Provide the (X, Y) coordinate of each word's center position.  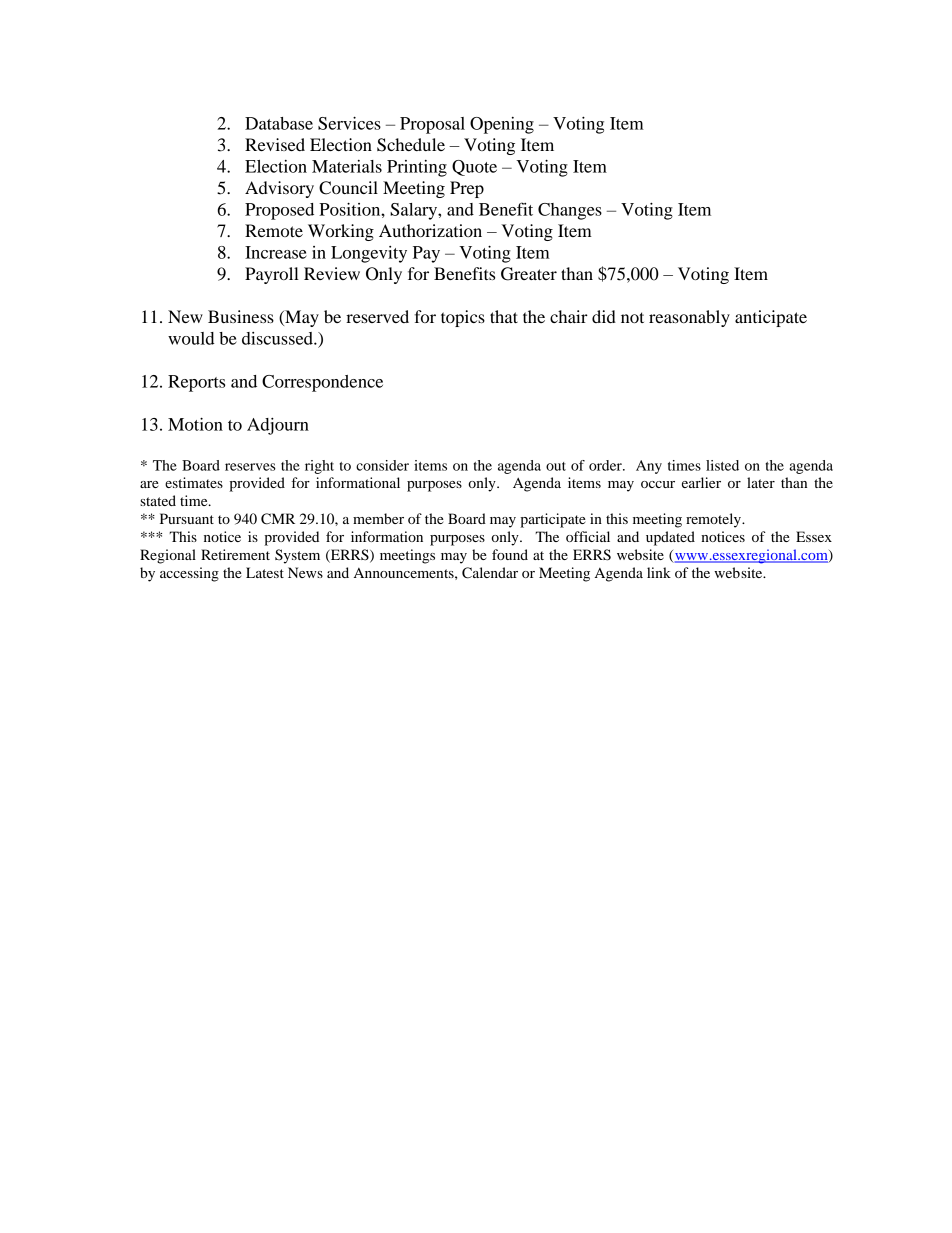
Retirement (235, 554)
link (659, 572)
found (510, 554)
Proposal (432, 125)
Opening (502, 125)
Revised (275, 144)
